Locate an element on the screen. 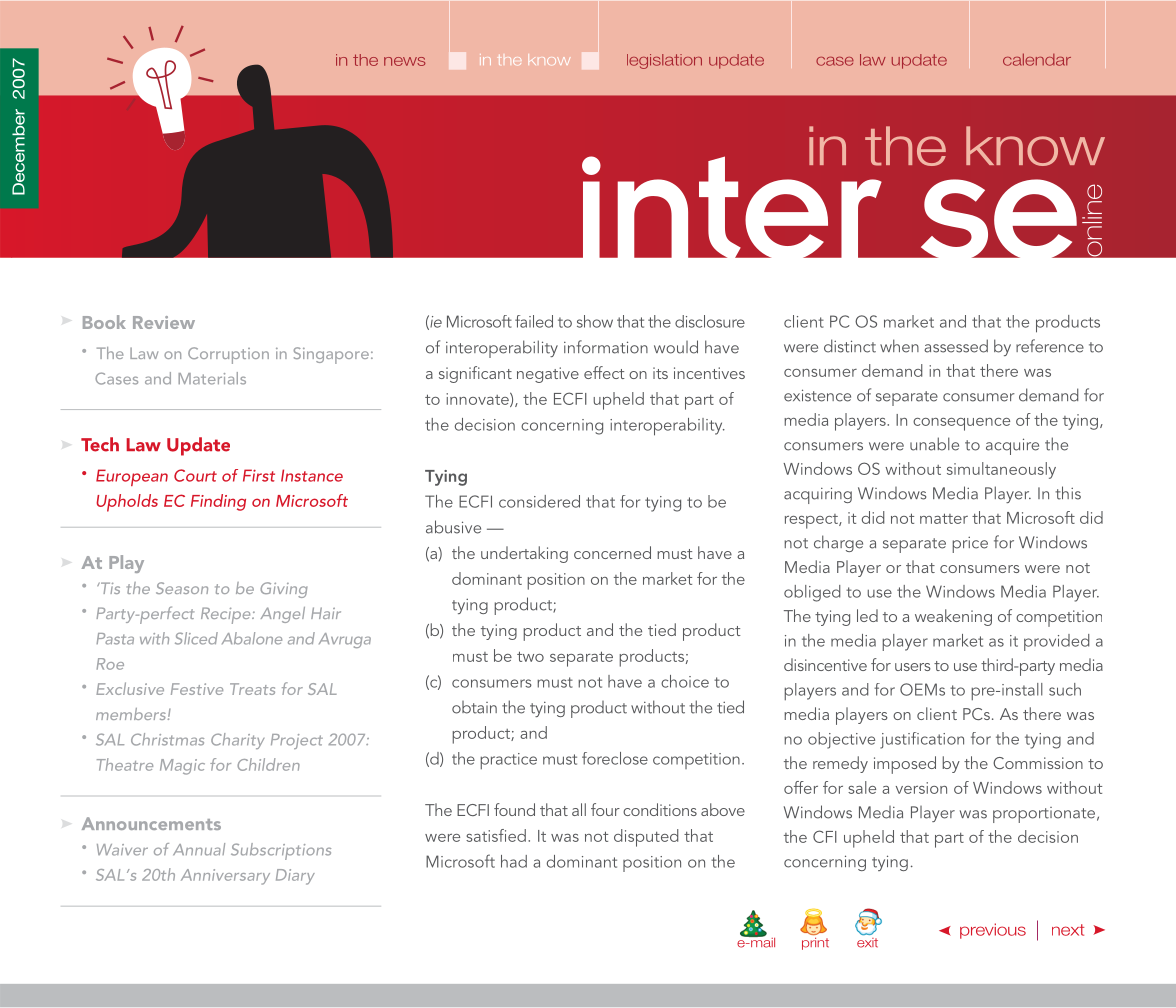  news is located at coordinates (404, 61).
